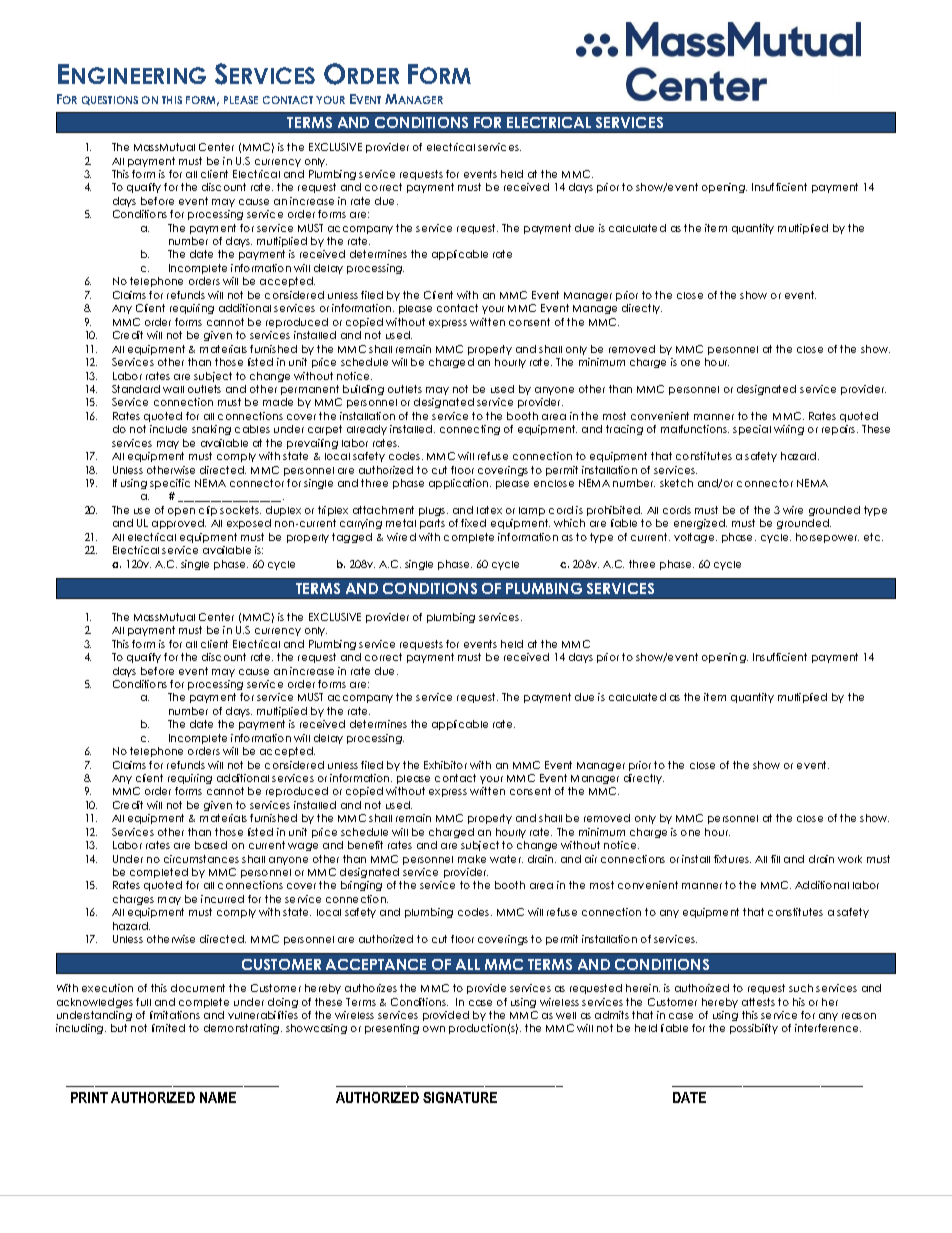 The image size is (952, 1233). What do you see at coordinates (472, 859) in the document?
I see `make` at bounding box center [472, 859].
